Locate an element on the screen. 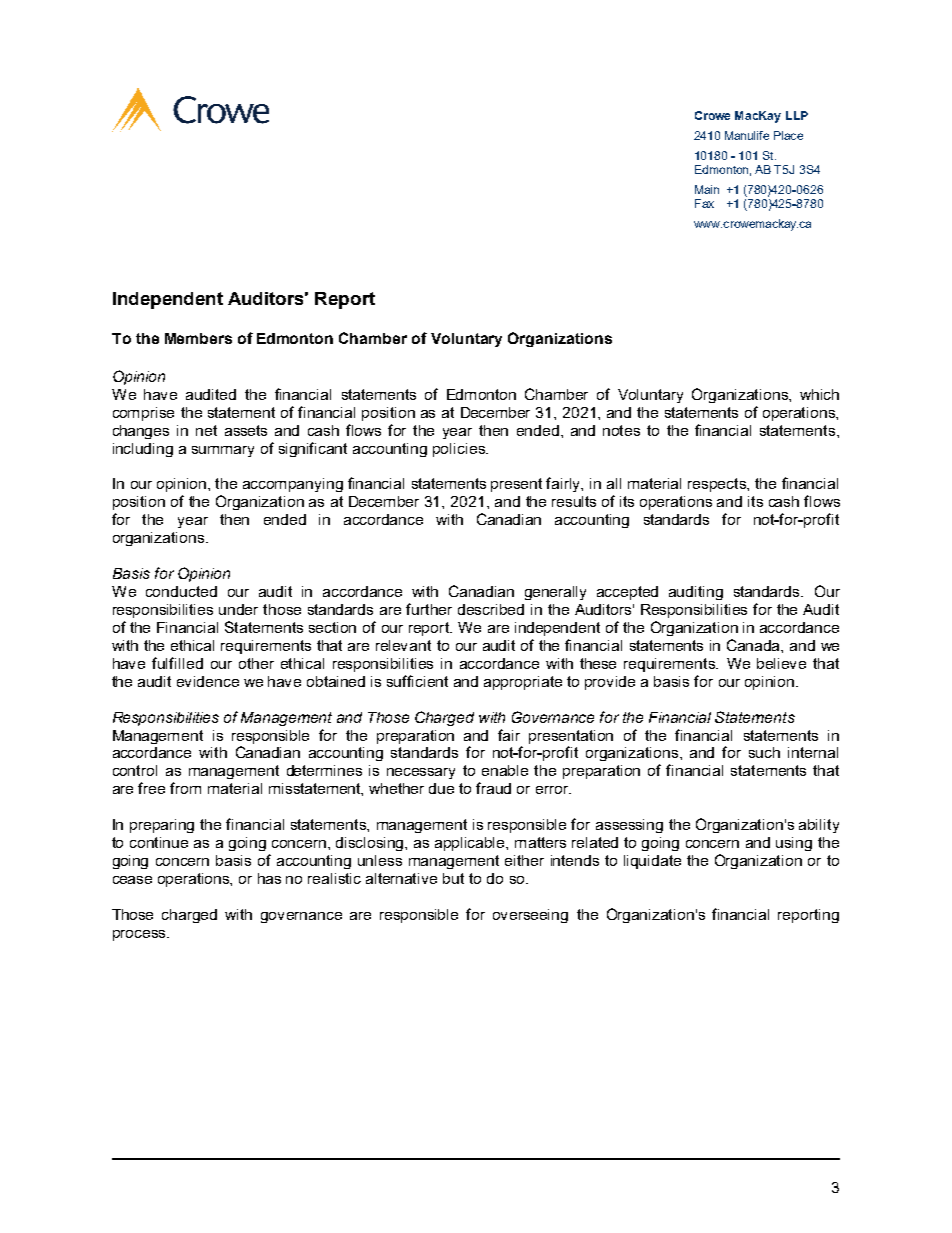 The width and height of the screenshot is (952, 1233). Manulife is located at coordinates (747, 135).
